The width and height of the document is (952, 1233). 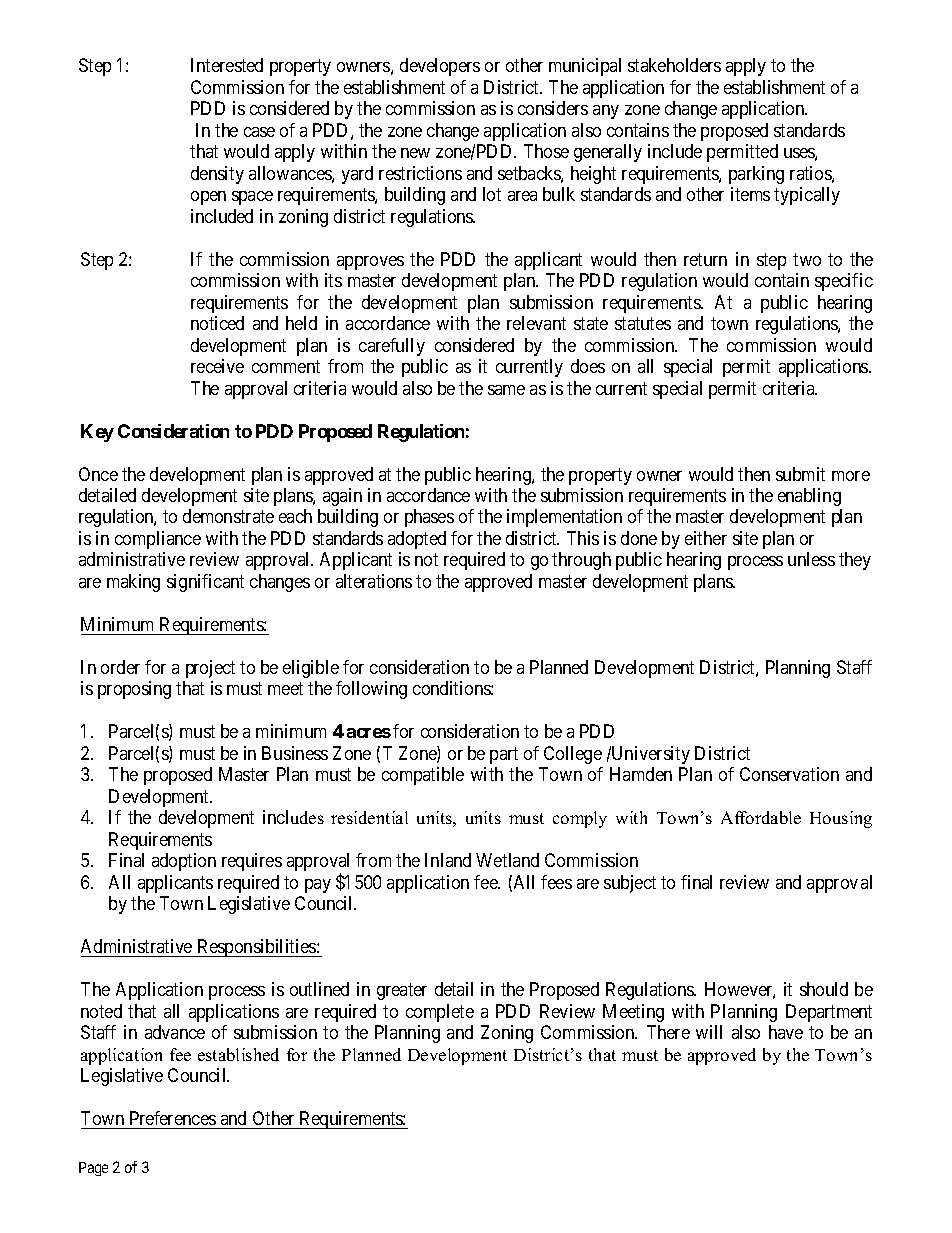 What do you see at coordinates (786, 1032) in the document?
I see `have` at bounding box center [786, 1032].
